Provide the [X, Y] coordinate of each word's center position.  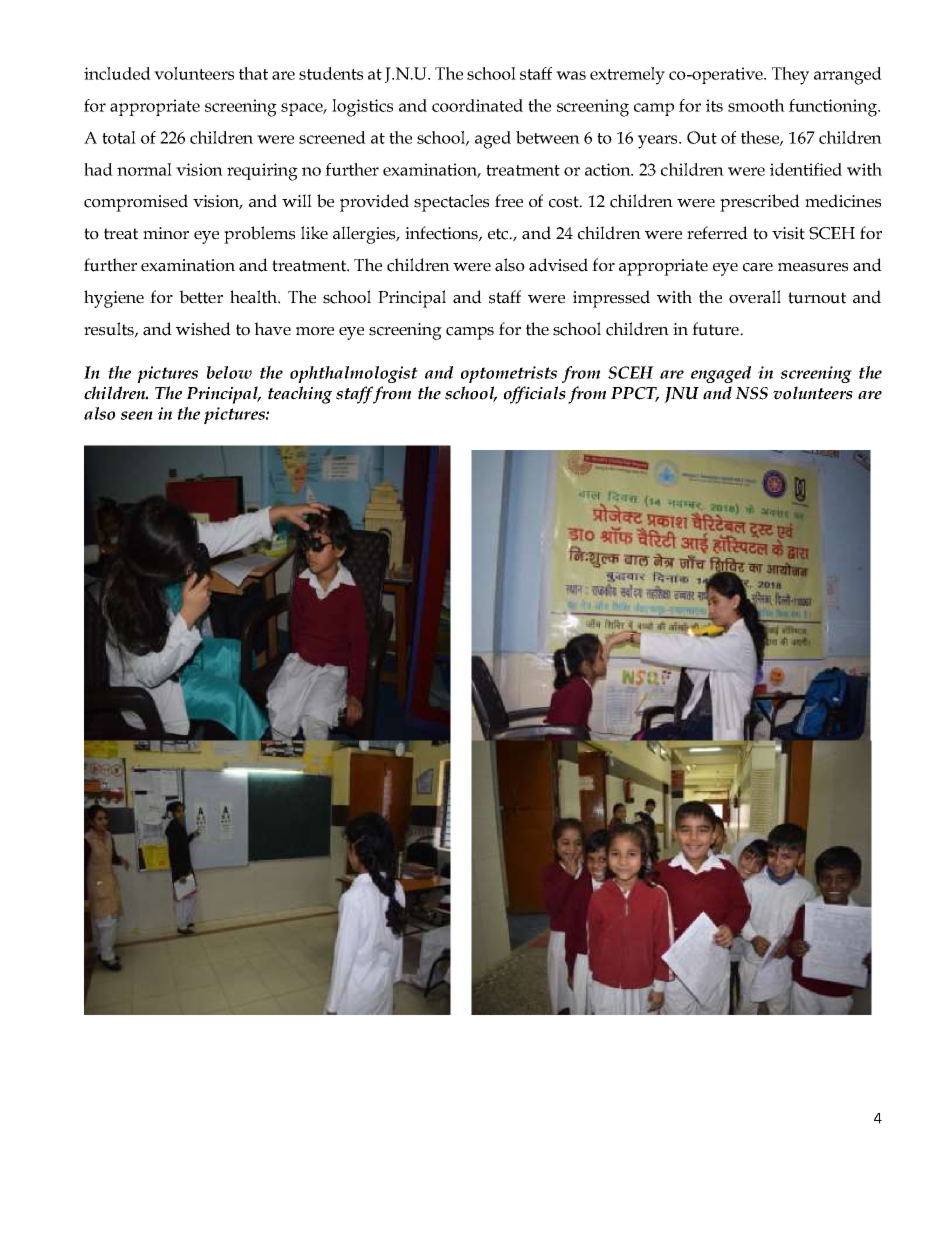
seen [137, 415]
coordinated [477, 105]
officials [535, 395]
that [253, 73]
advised [558, 265]
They [790, 76]
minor [166, 233]
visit [788, 233]
